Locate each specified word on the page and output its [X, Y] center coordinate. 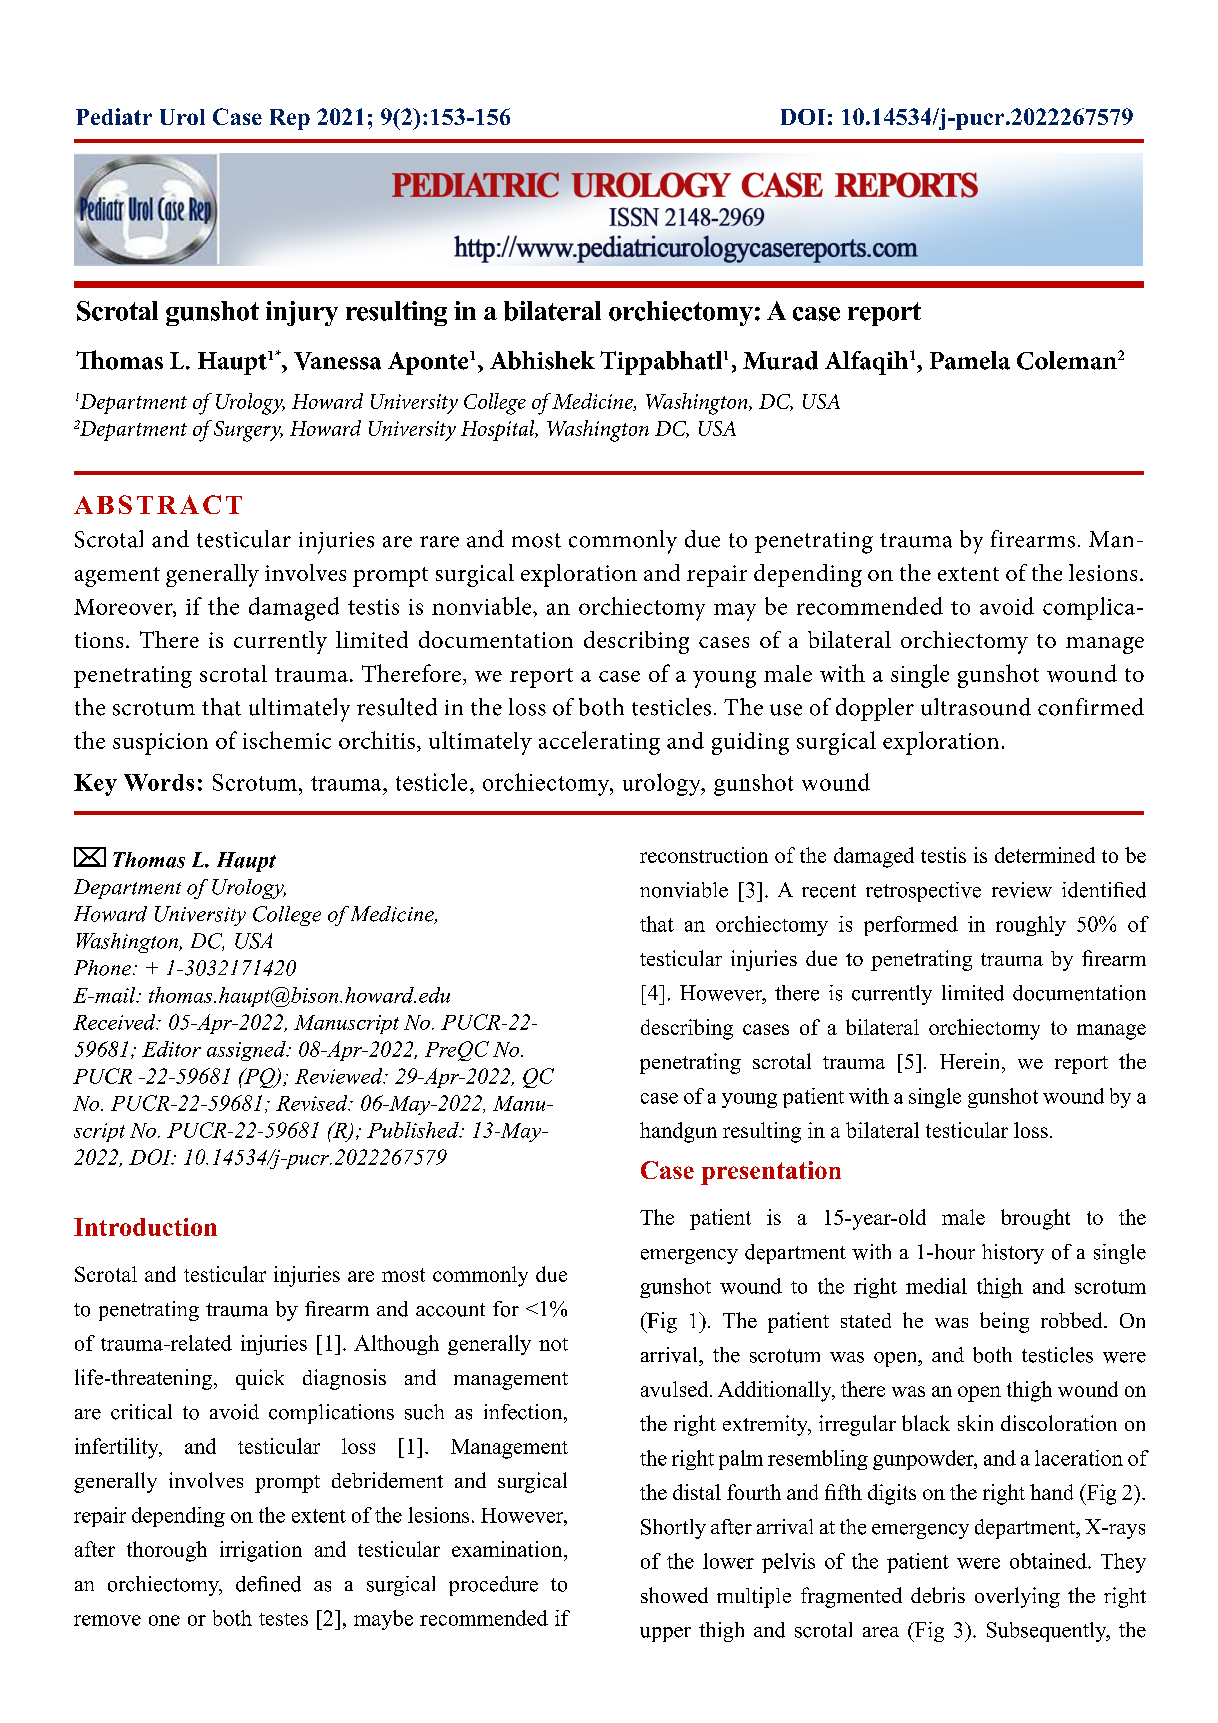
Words [159, 782]
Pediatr [114, 116]
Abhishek [542, 360]
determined [1045, 855]
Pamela [970, 360]
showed [674, 1595]
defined [268, 1584]
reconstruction [704, 855]
